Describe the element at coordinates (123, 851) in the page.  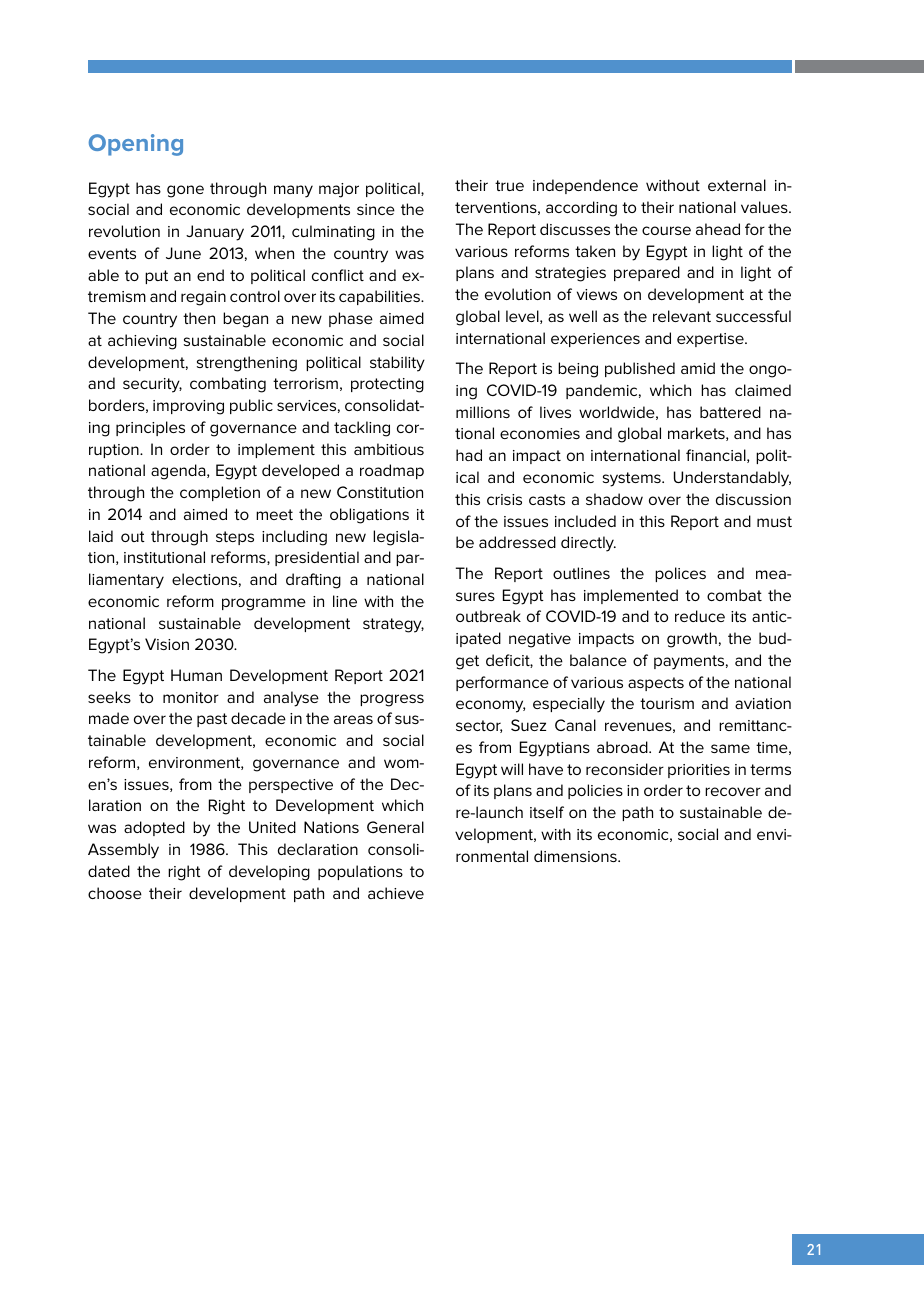
I see `Assembly` at that location.
